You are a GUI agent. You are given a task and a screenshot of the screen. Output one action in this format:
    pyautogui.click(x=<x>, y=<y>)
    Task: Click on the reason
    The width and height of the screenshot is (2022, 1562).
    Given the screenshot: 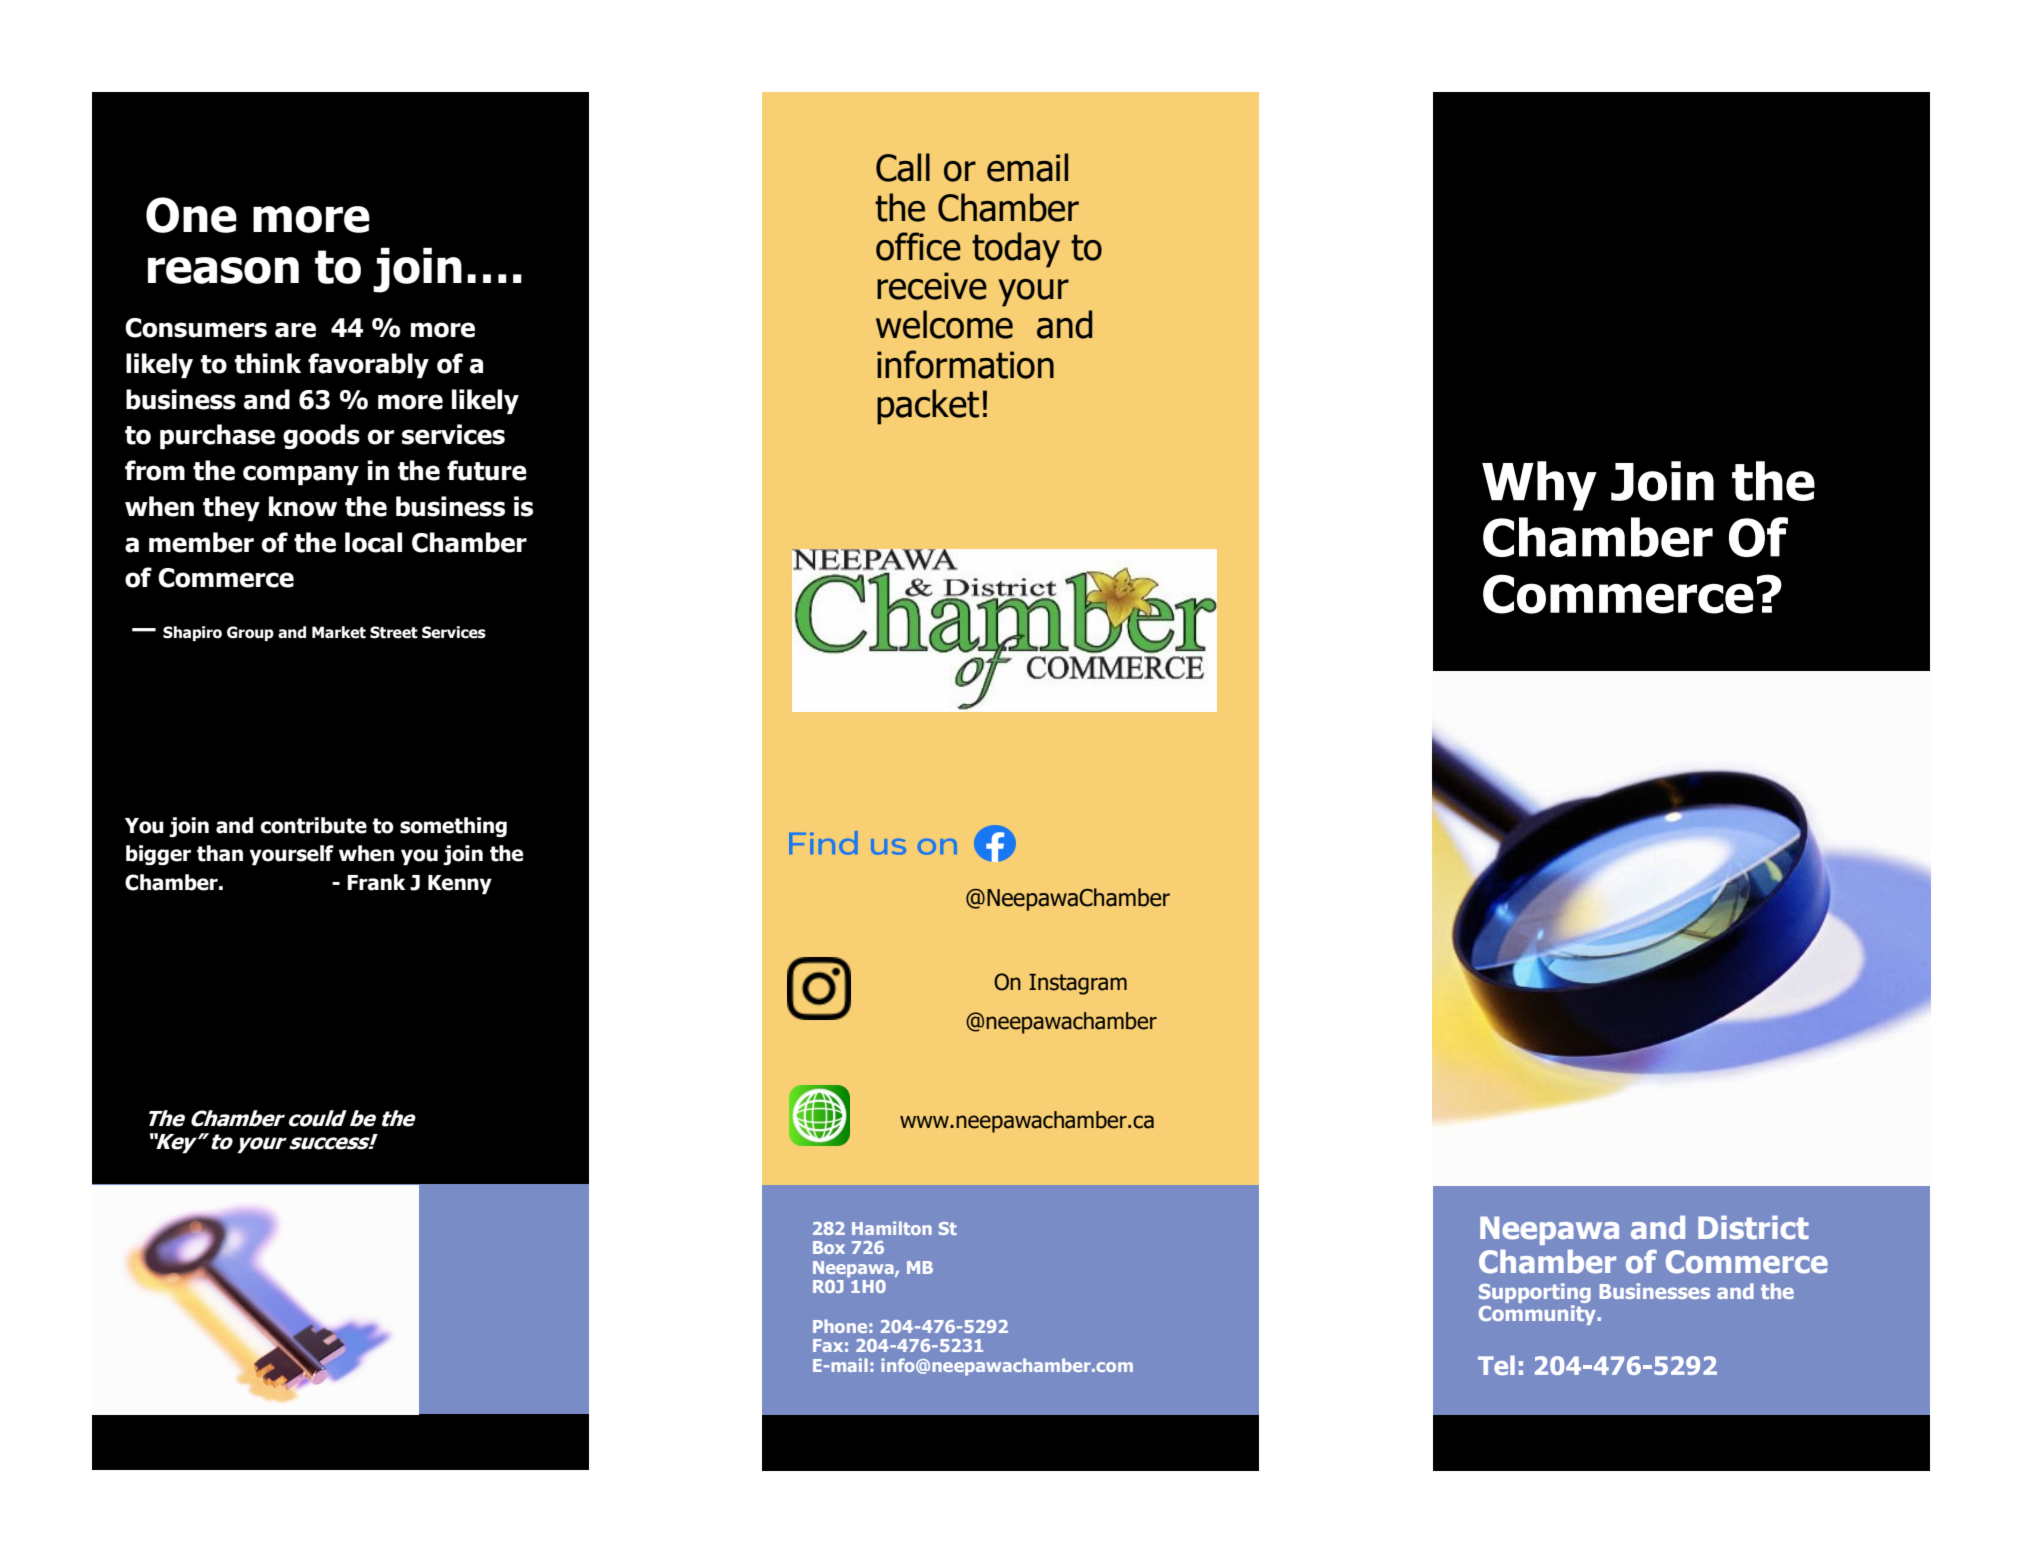 What is the action you would take?
    pyautogui.click(x=223, y=270)
